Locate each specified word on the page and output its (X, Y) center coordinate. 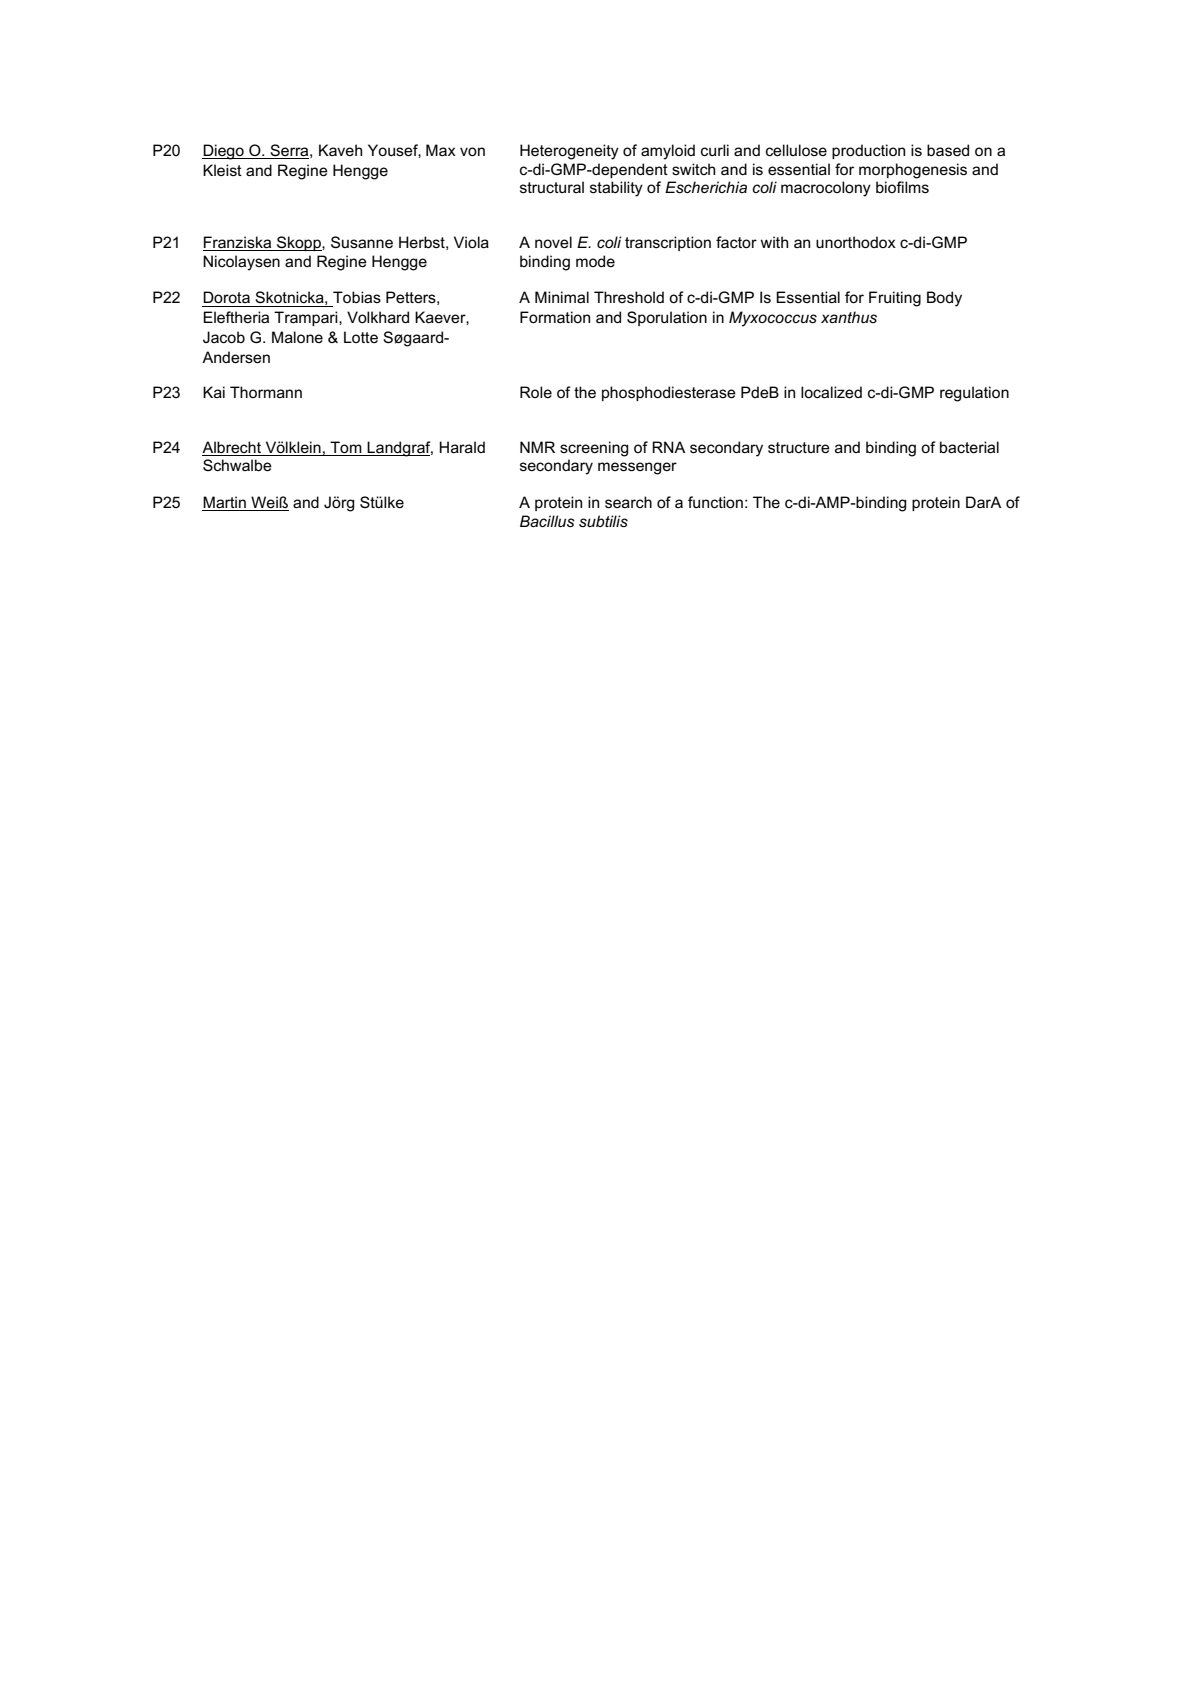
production (868, 151)
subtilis (603, 521)
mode (595, 261)
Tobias (357, 297)
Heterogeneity (569, 152)
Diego (224, 152)
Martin (224, 502)
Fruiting (895, 299)
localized (831, 392)
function (715, 502)
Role (536, 392)
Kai (214, 392)
